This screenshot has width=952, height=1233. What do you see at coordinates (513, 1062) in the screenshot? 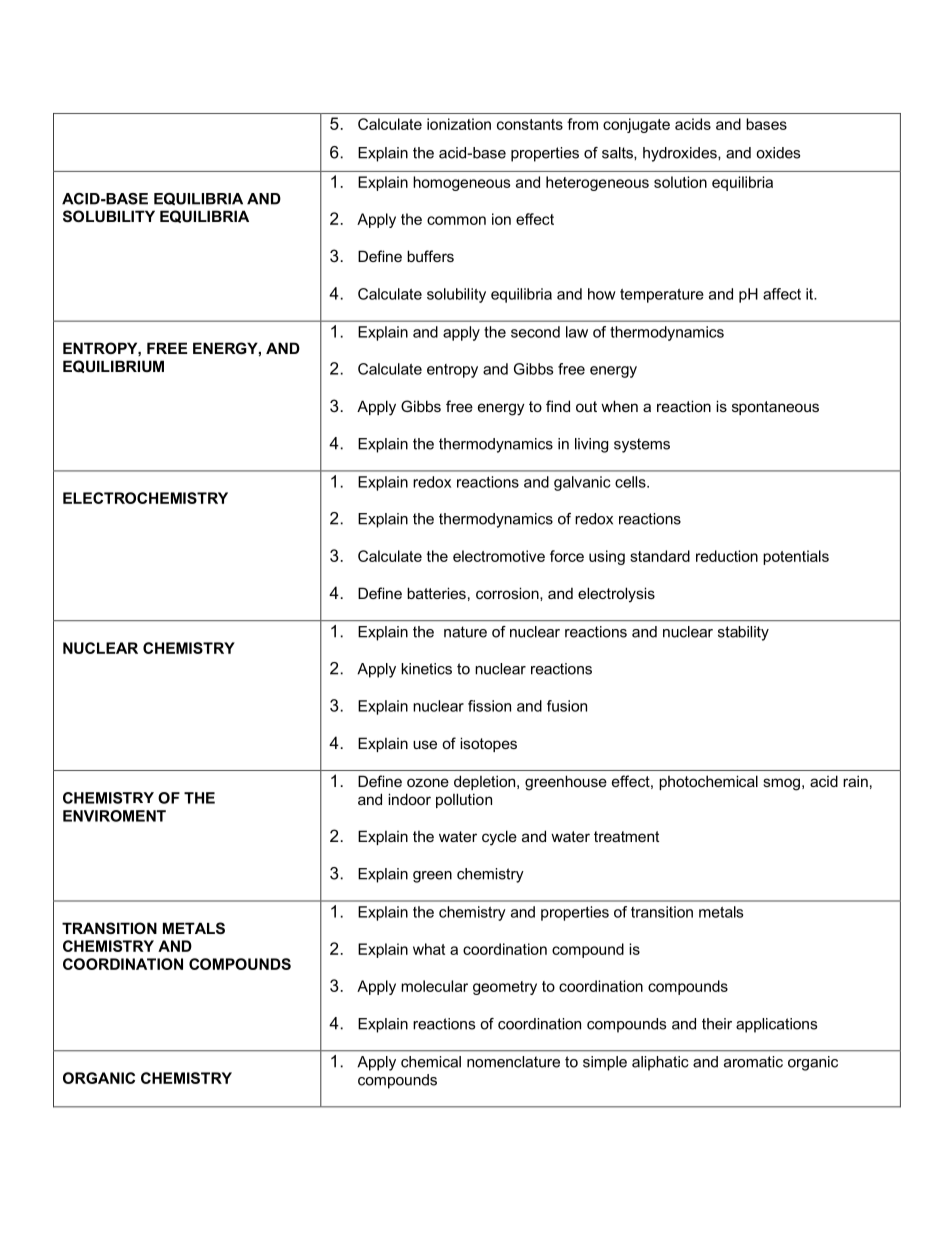
I see `nomenclature` at bounding box center [513, 1062].
